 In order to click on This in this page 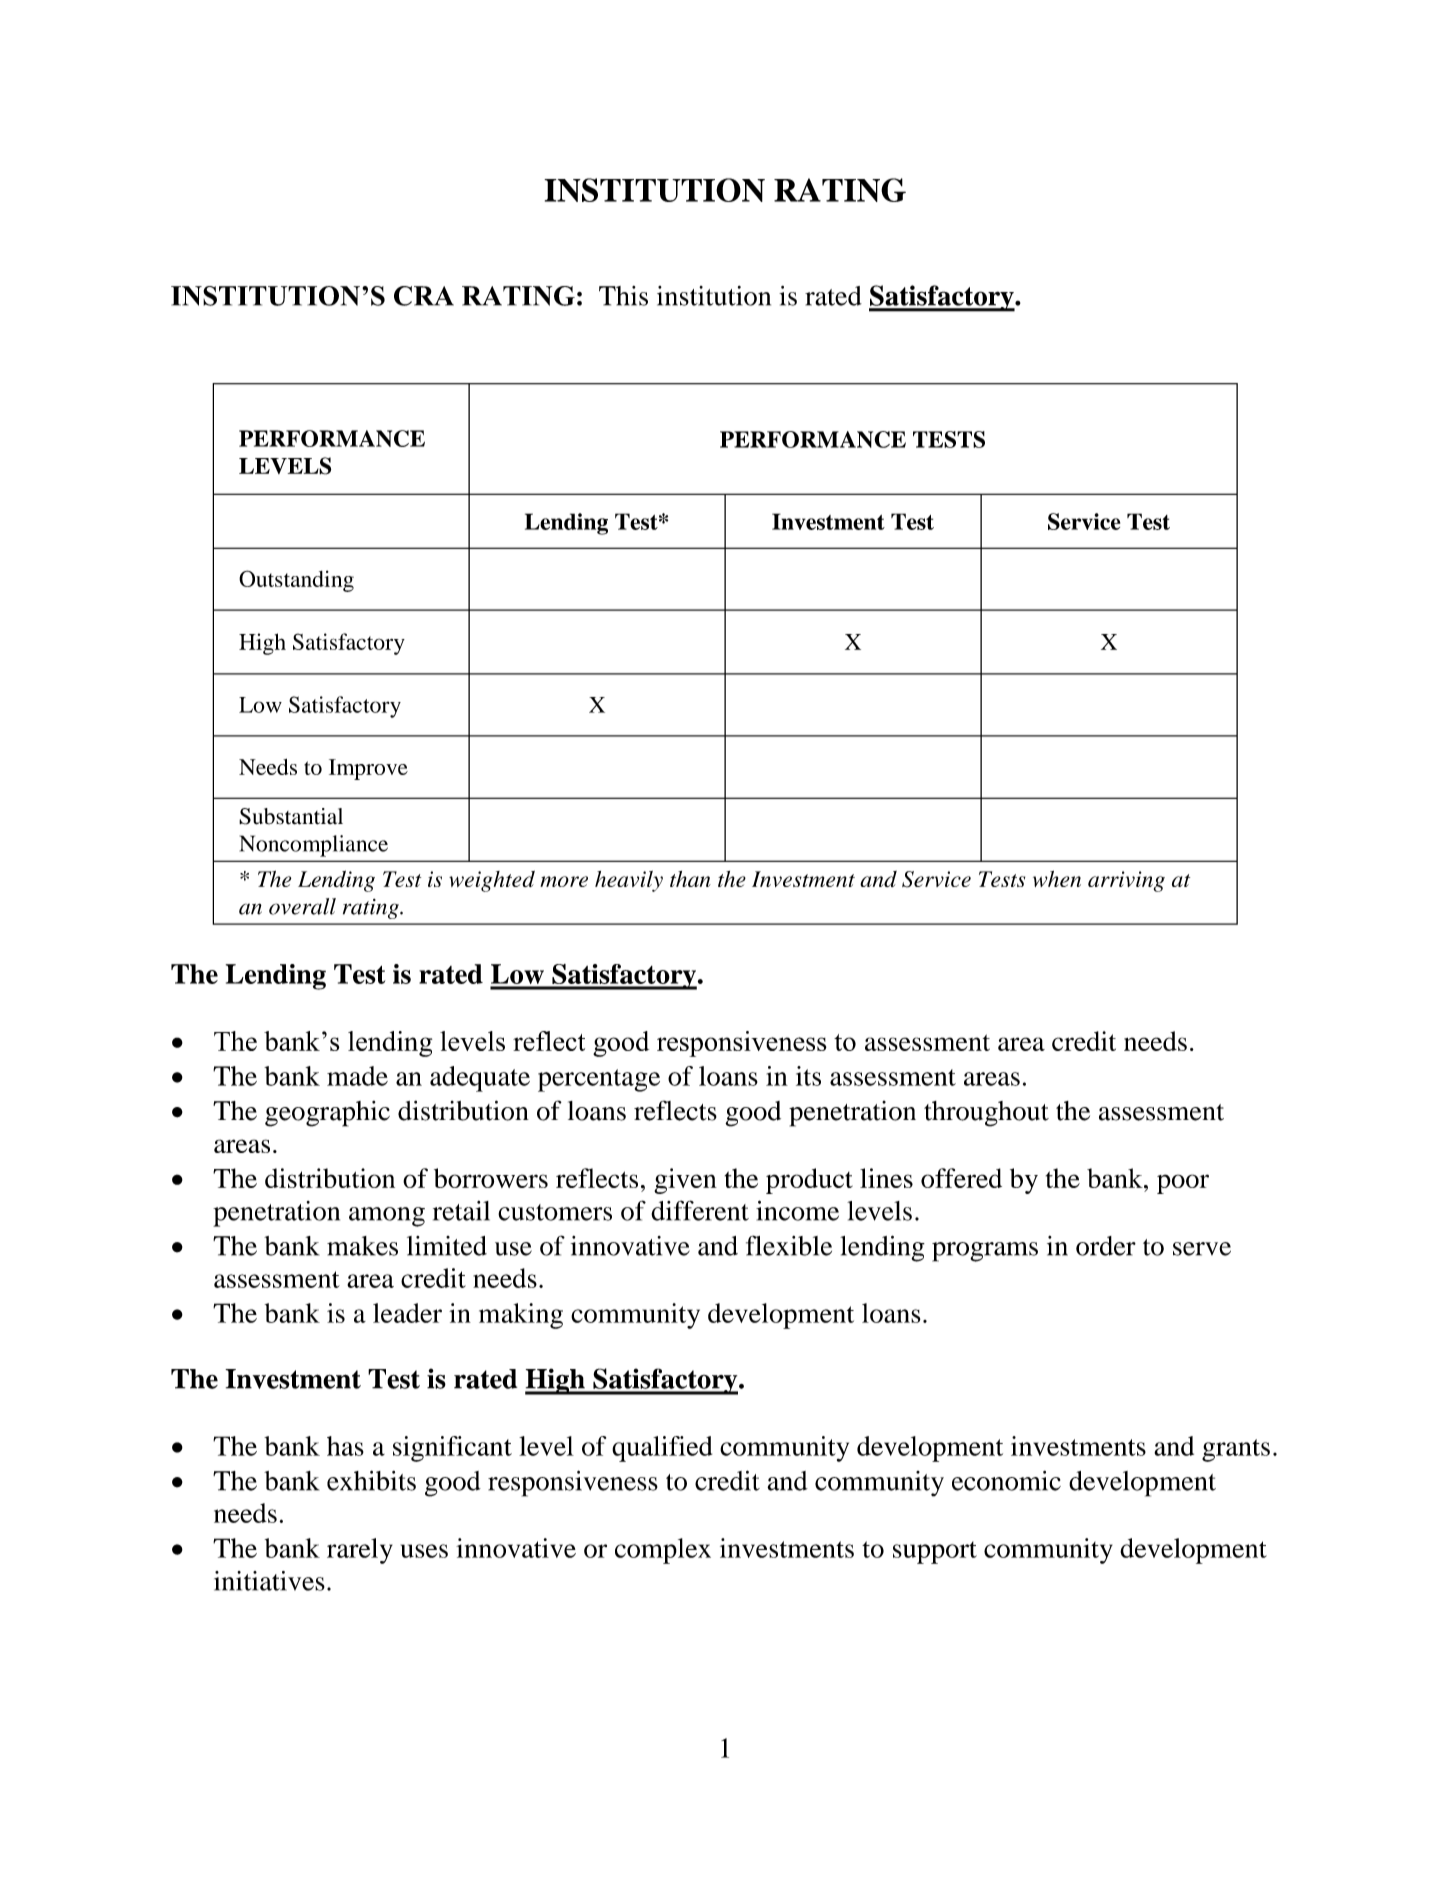, I will do `click(623, 296)`.
